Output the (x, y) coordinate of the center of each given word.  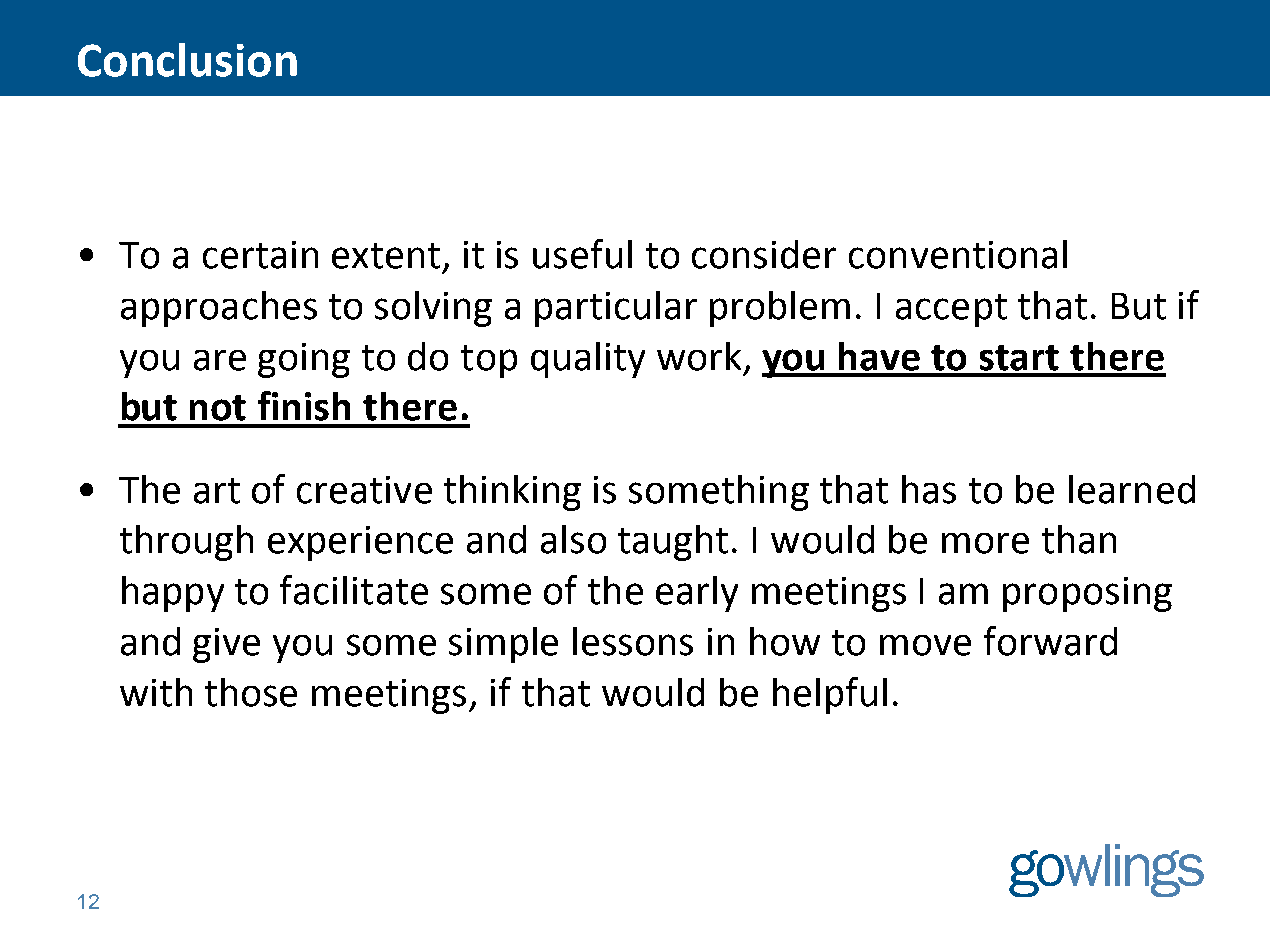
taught (673, 543)
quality (588, 360)
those (251, 692)
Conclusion (187, 60)
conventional (958, 254)
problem (780, 309)
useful (582, 254)
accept (951, 310)
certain (260, 255)
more (985, 543)
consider (764, 254)
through (186, 543)
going (304, 360)
